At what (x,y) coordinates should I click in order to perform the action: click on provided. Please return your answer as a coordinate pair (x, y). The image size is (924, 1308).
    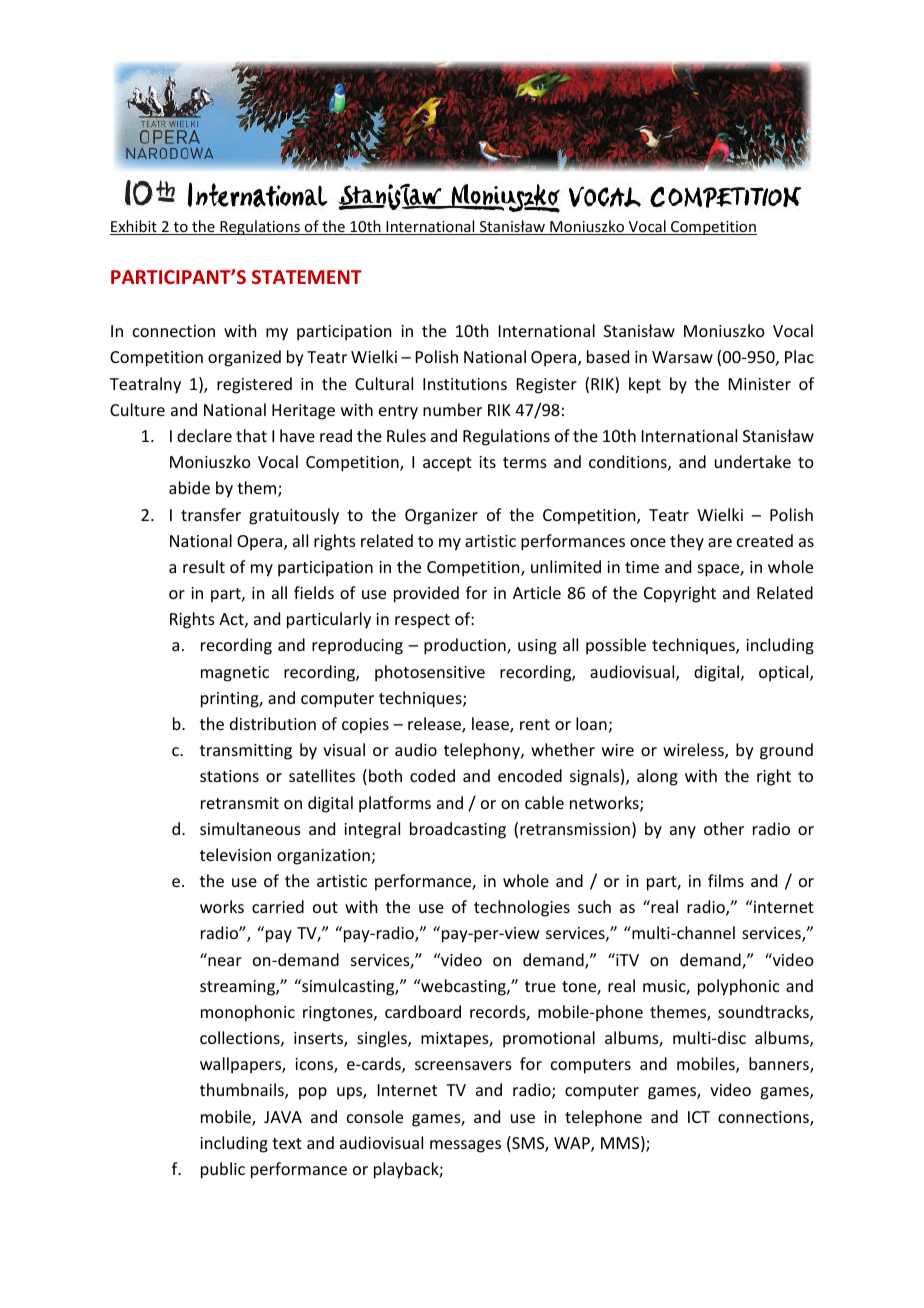
    Looking at the image, I should click on (426, 594).
